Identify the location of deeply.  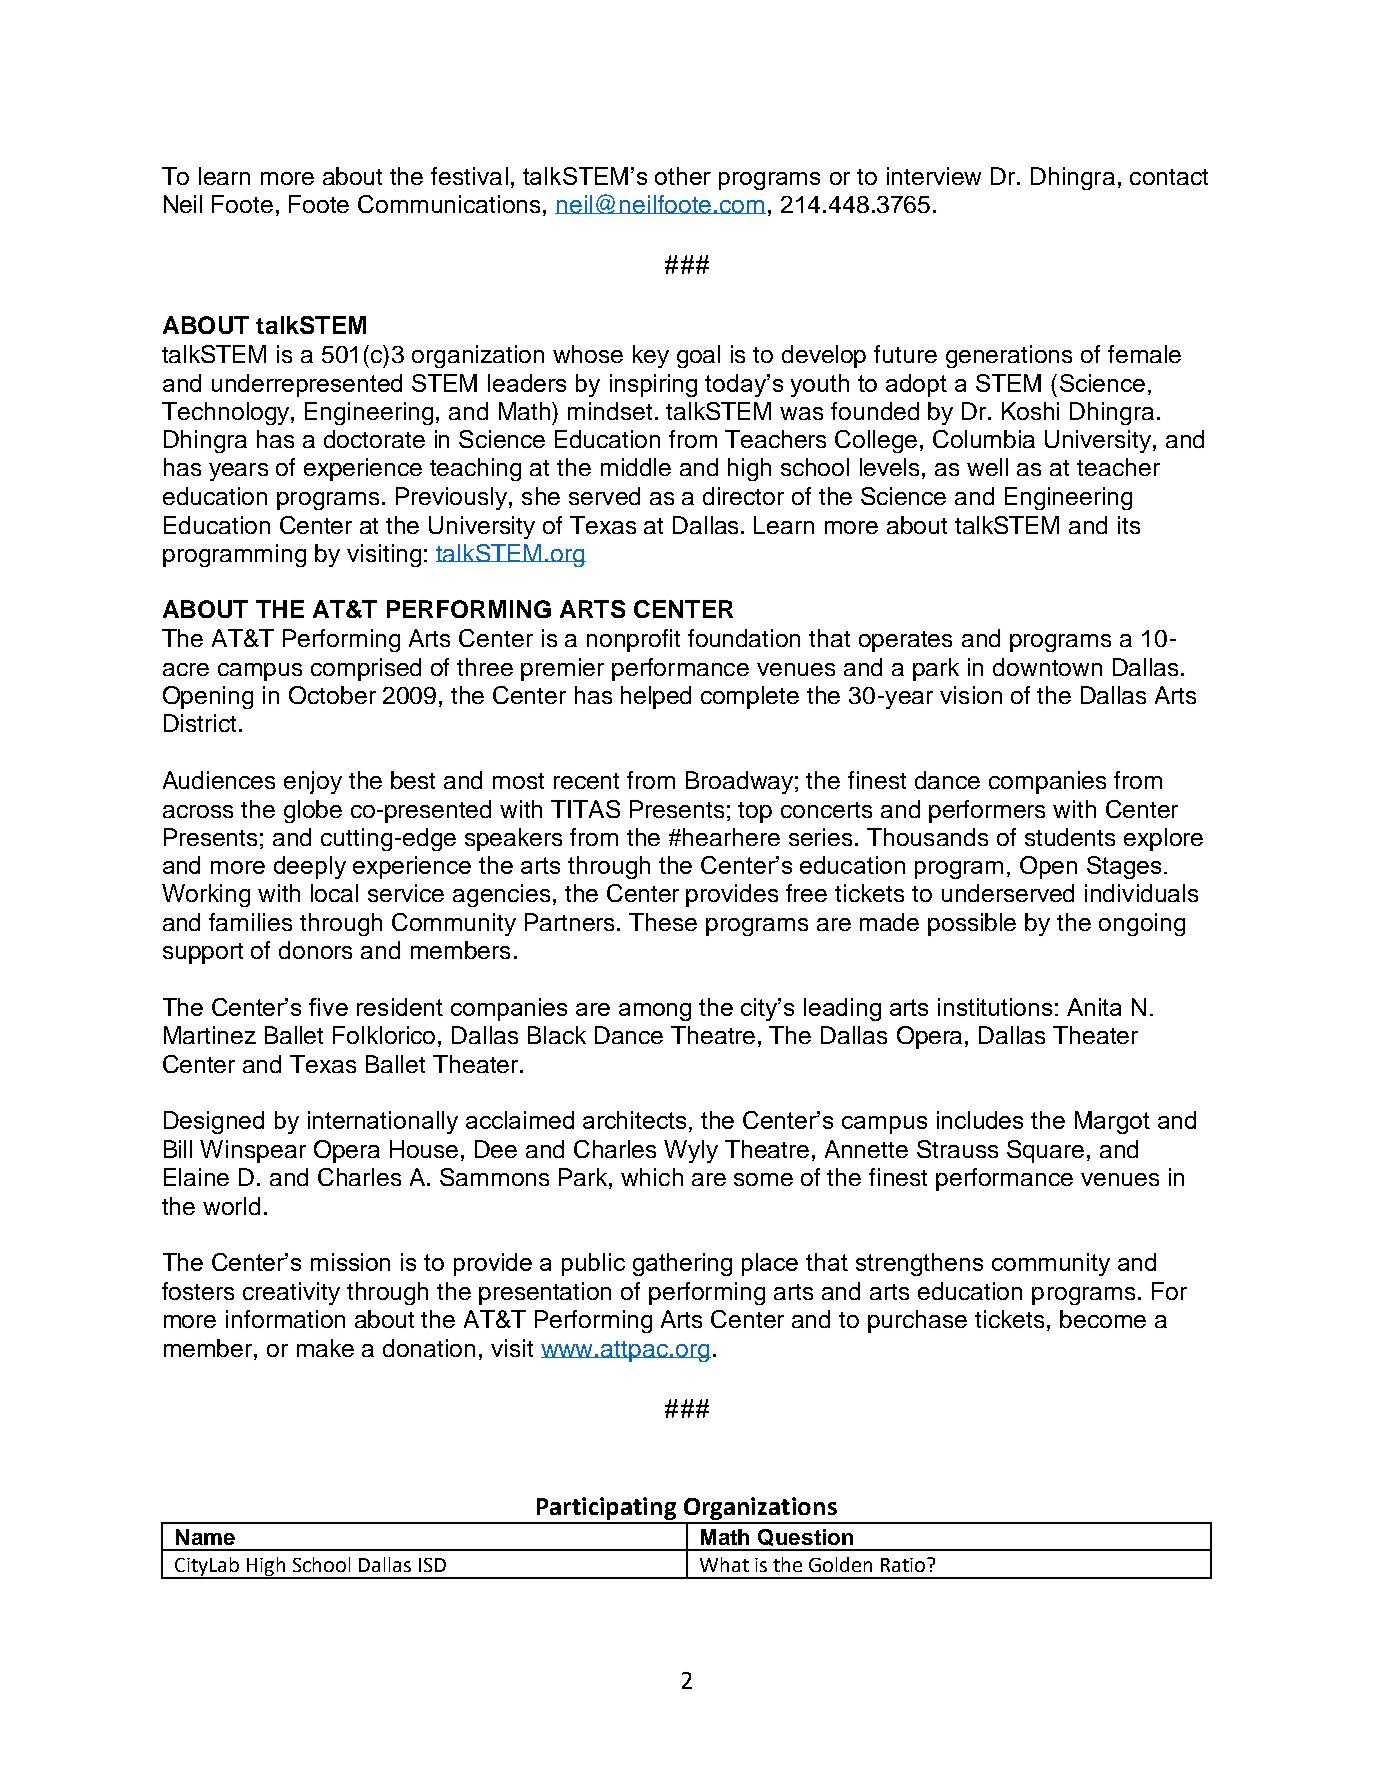
(310, 867).
